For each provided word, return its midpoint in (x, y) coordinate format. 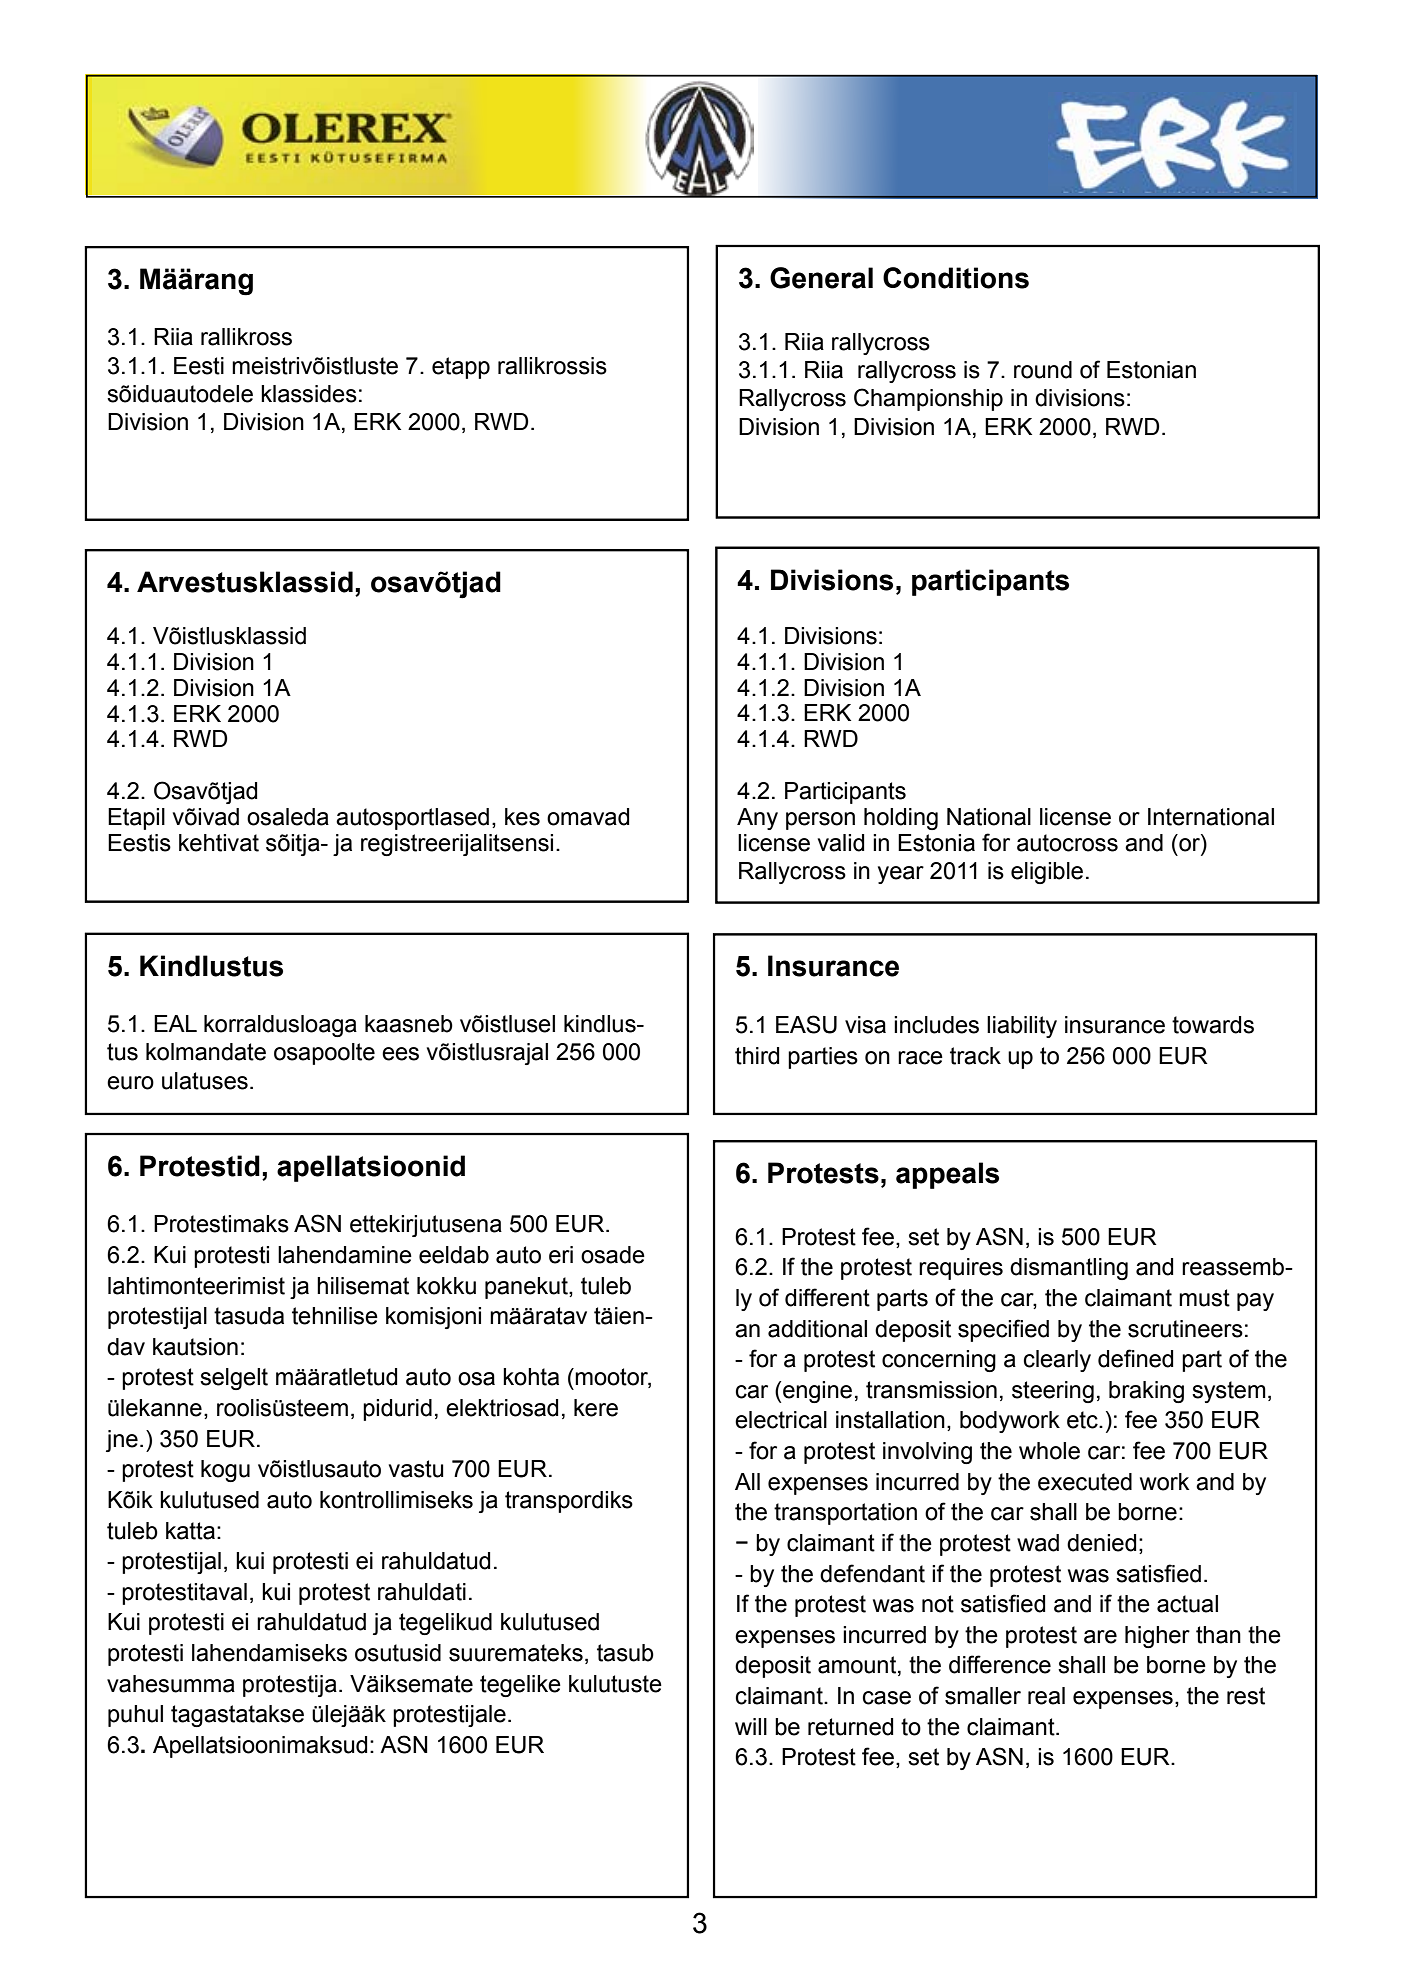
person (820, 821)
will (751, 1726)
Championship (928, 399)
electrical (781, 1420)
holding (901, 819)
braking (1146, 1392)
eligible (1047, 873)
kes (522, 817)
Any (757, 819)
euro (130, 1083)
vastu (416, 1469)
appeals (947, 1175)
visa (865, 1025)
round (1043, 370)
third (757, 1056)
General (821, 278)
